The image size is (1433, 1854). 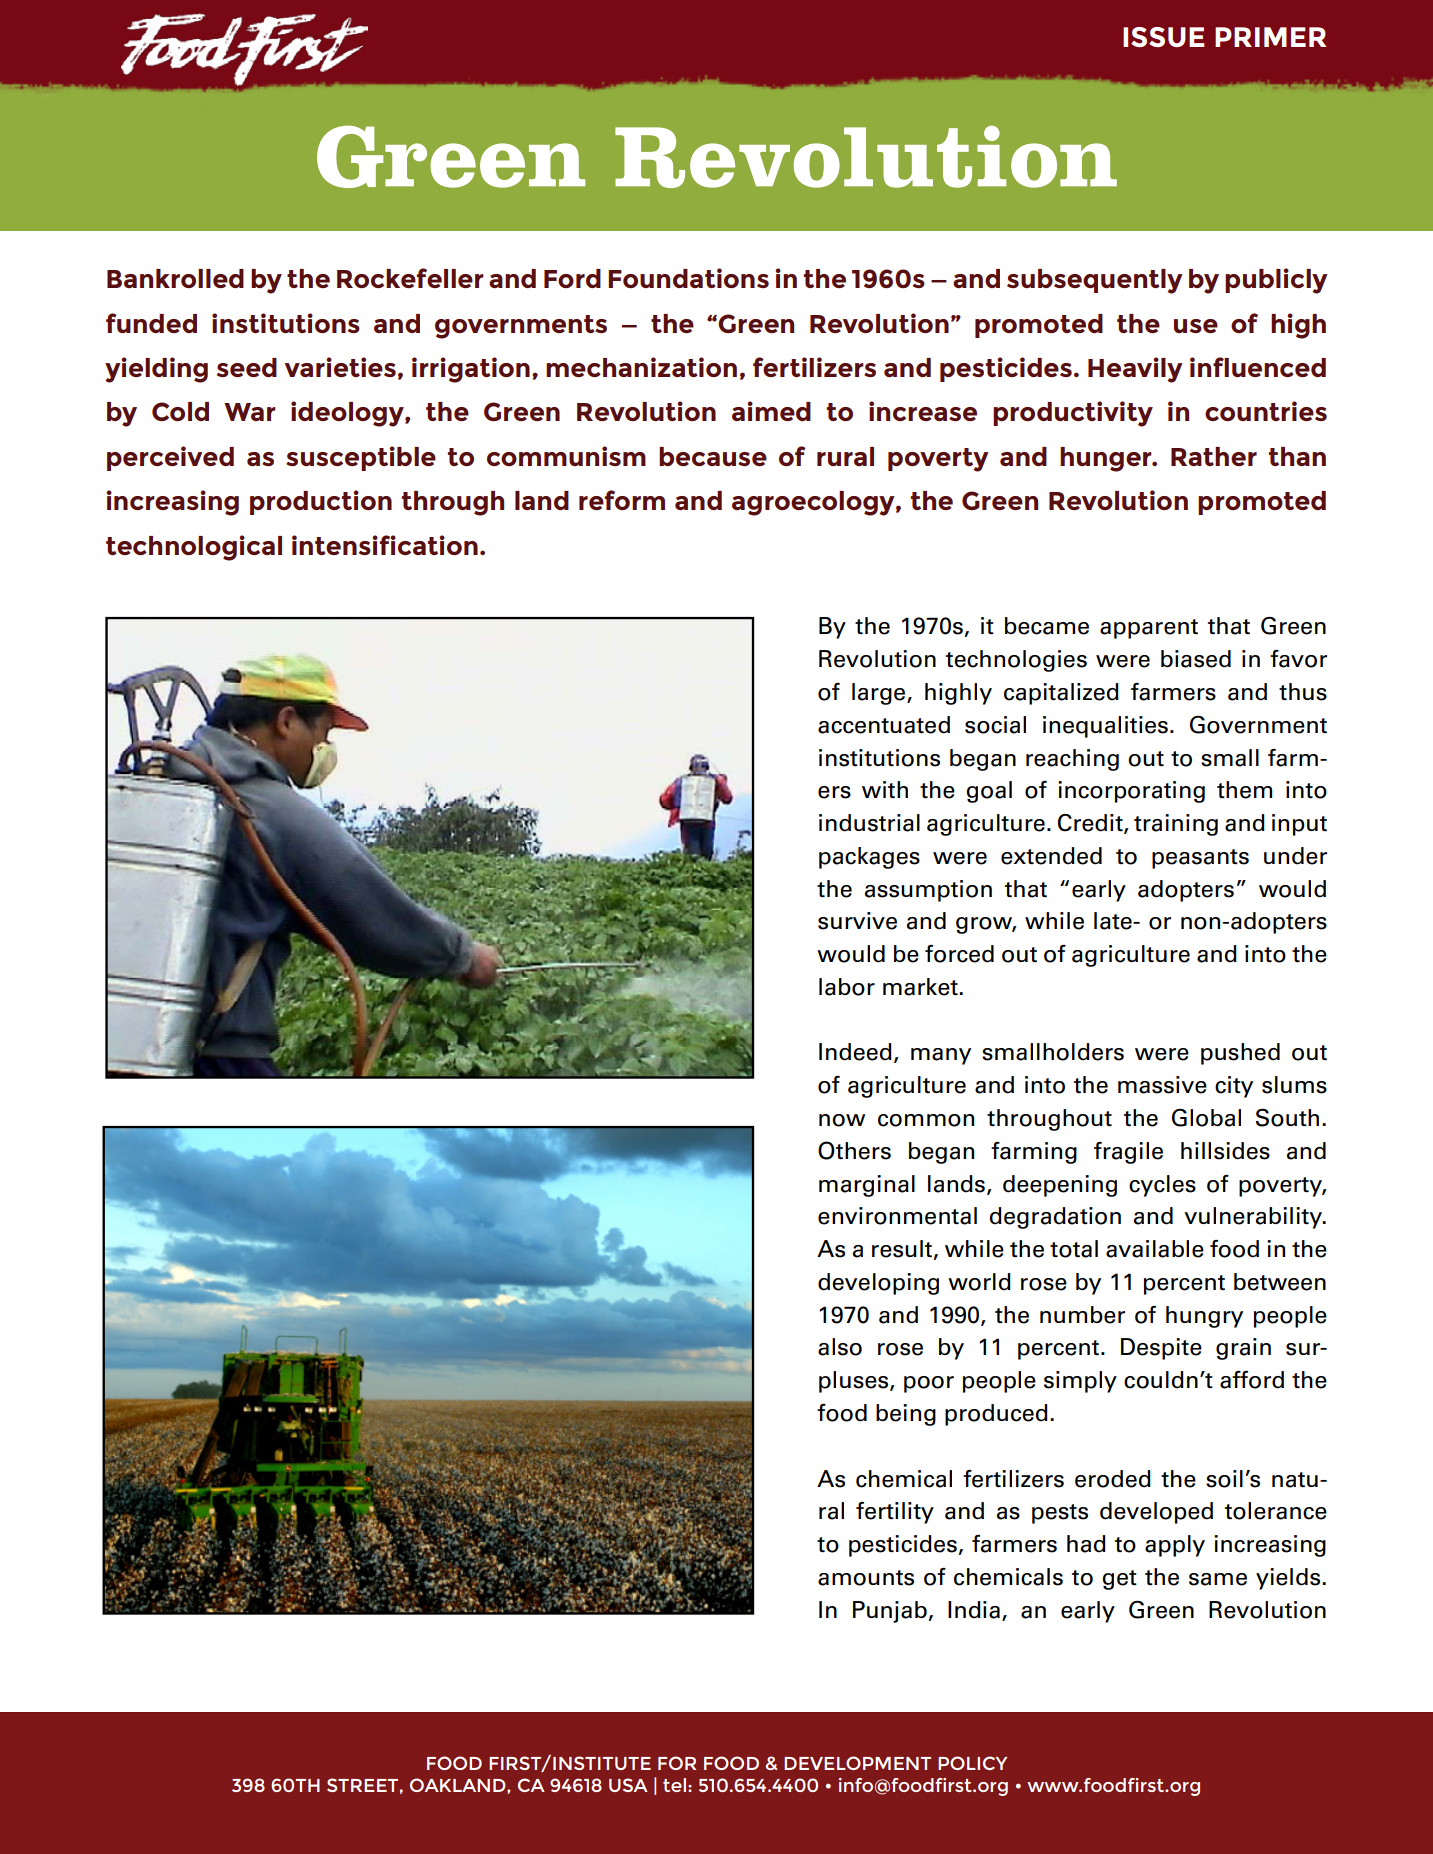 What do you see at coordinates (880, 694) in the document?
I see `large` at bounding box center [880, 694].
